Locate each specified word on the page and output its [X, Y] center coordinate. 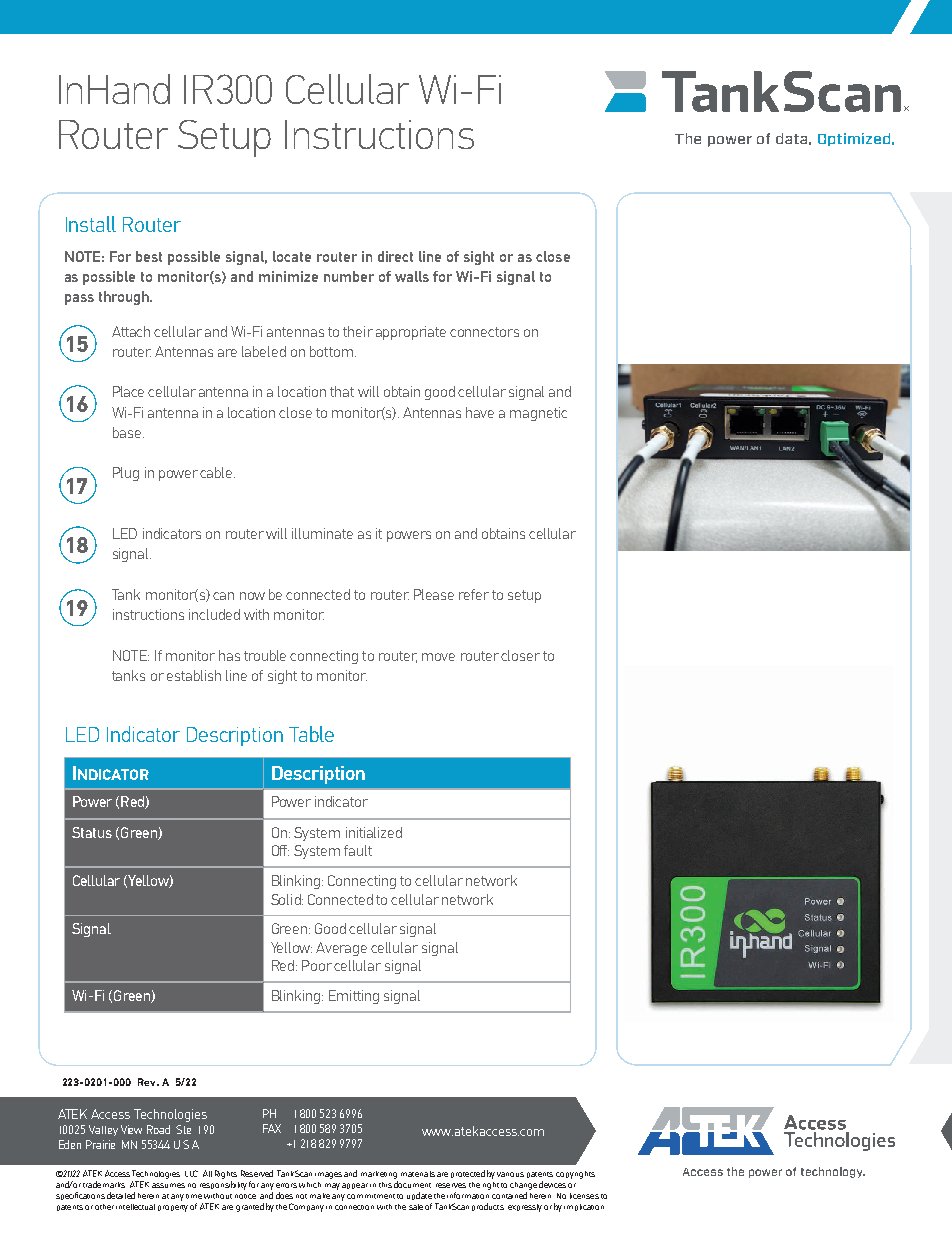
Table [311, 734]
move [438, 657]
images [328, 1175]
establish [194, 675]
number [349, 276]
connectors [484, 332]
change [523, 1186]
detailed [121, 1195]
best [149, 256]
